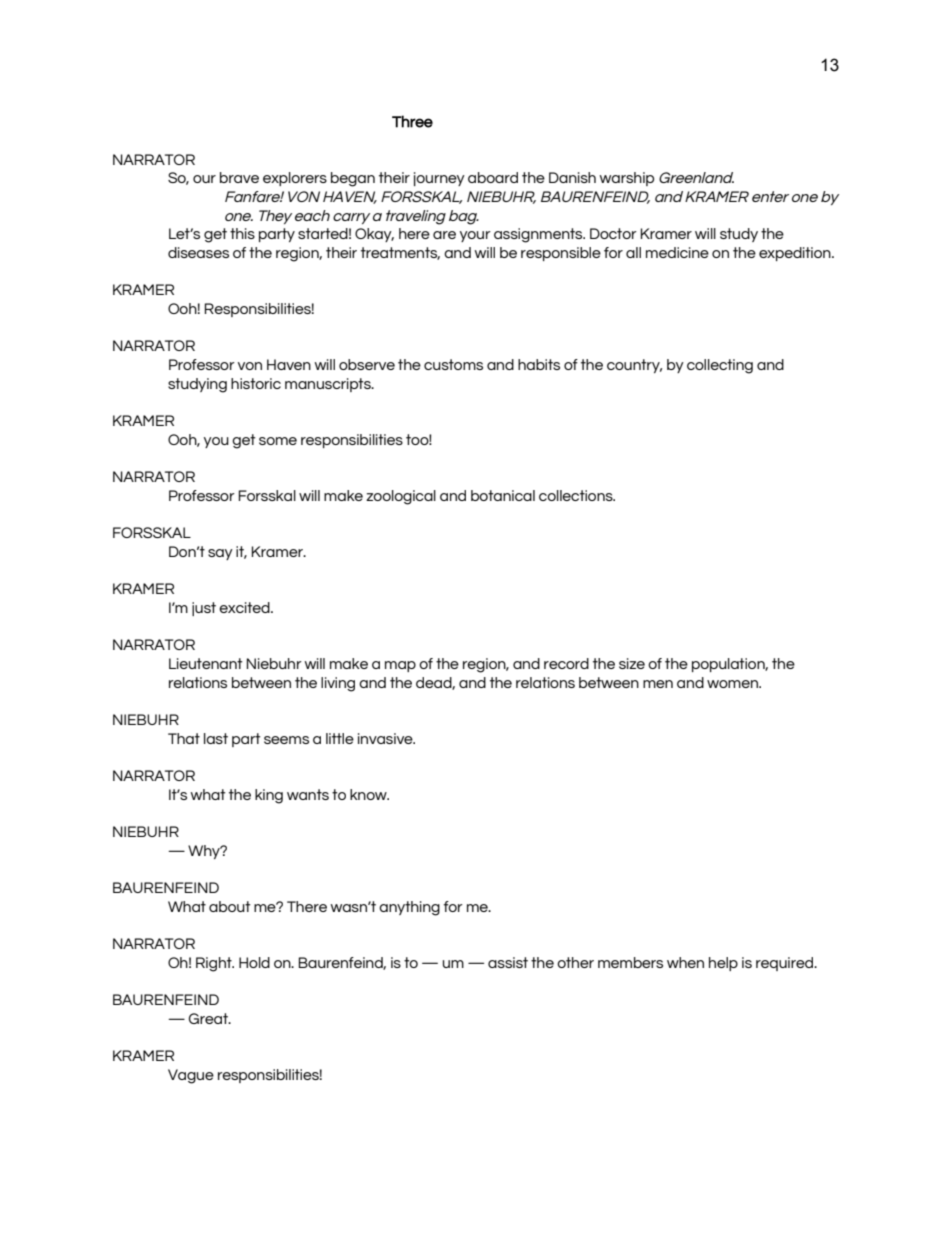 Image resolution: width=952 pixels, height=1233 pixels. What do you see at coordinates (245, 607) in the screenshot?
I see `excited` at bounding box center [245, 607].
